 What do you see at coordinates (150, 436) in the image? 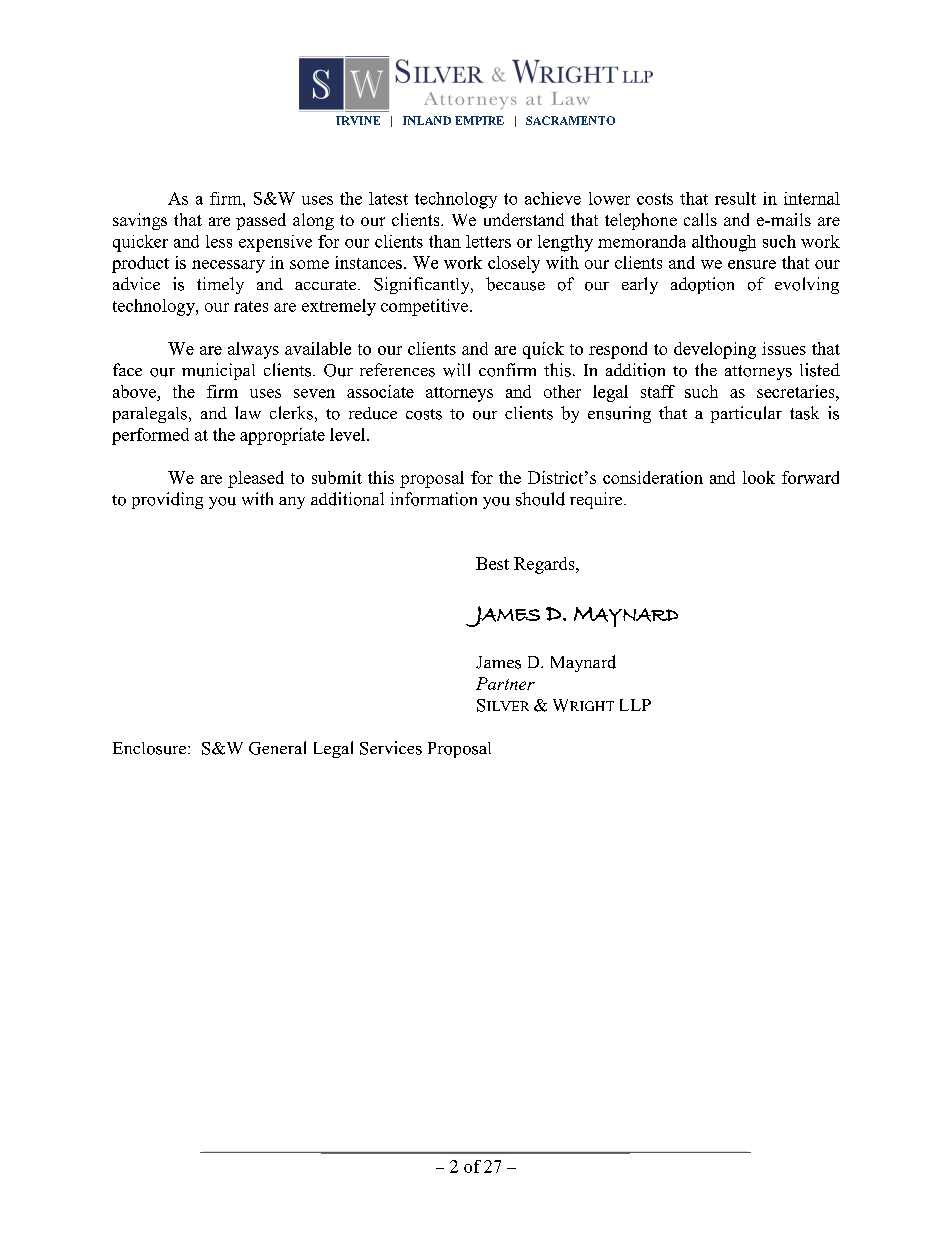
I see `performed` at bounding box center [150, 436].
